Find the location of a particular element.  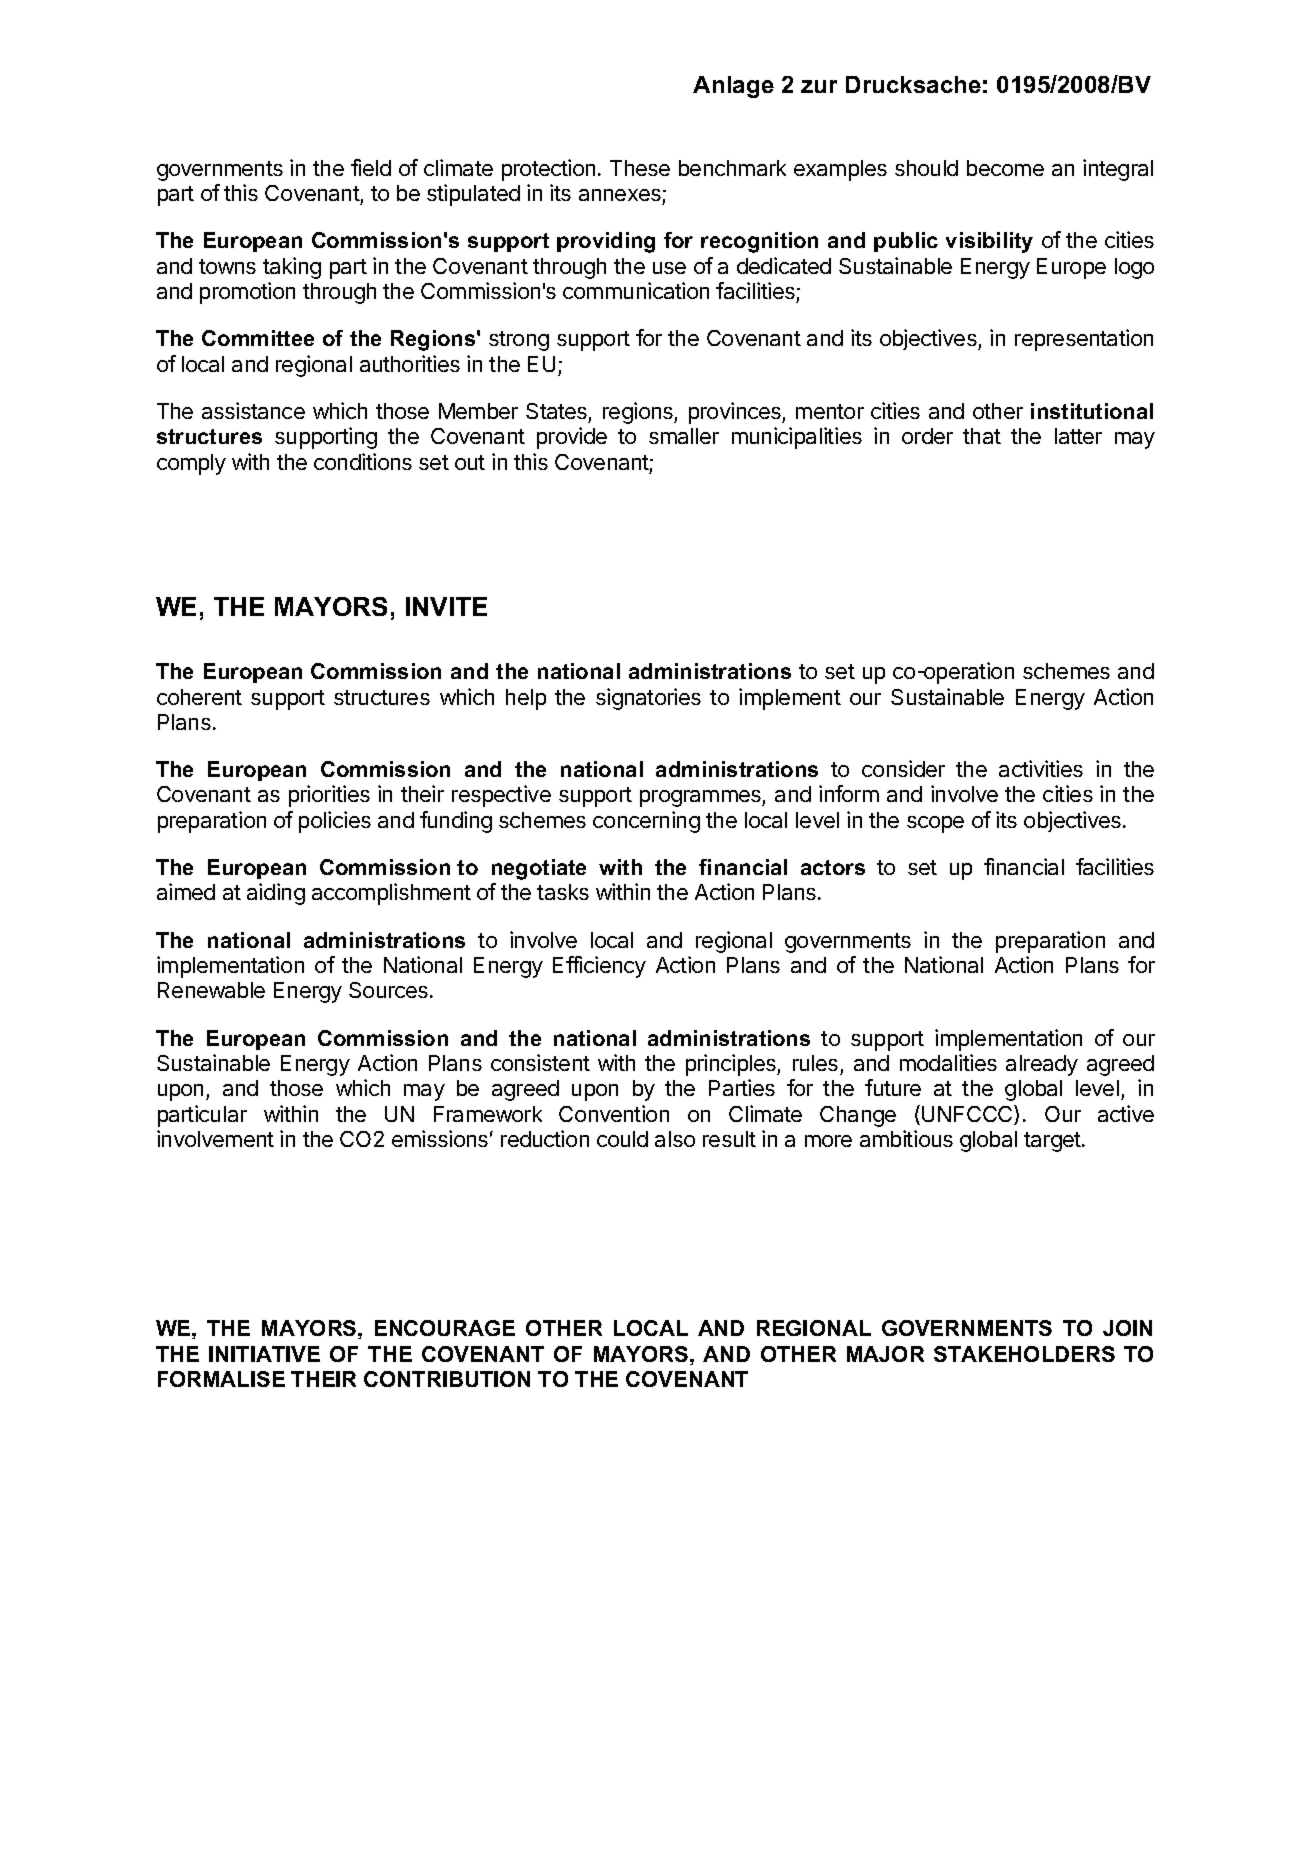

field is located at coordinates (371, 167).
